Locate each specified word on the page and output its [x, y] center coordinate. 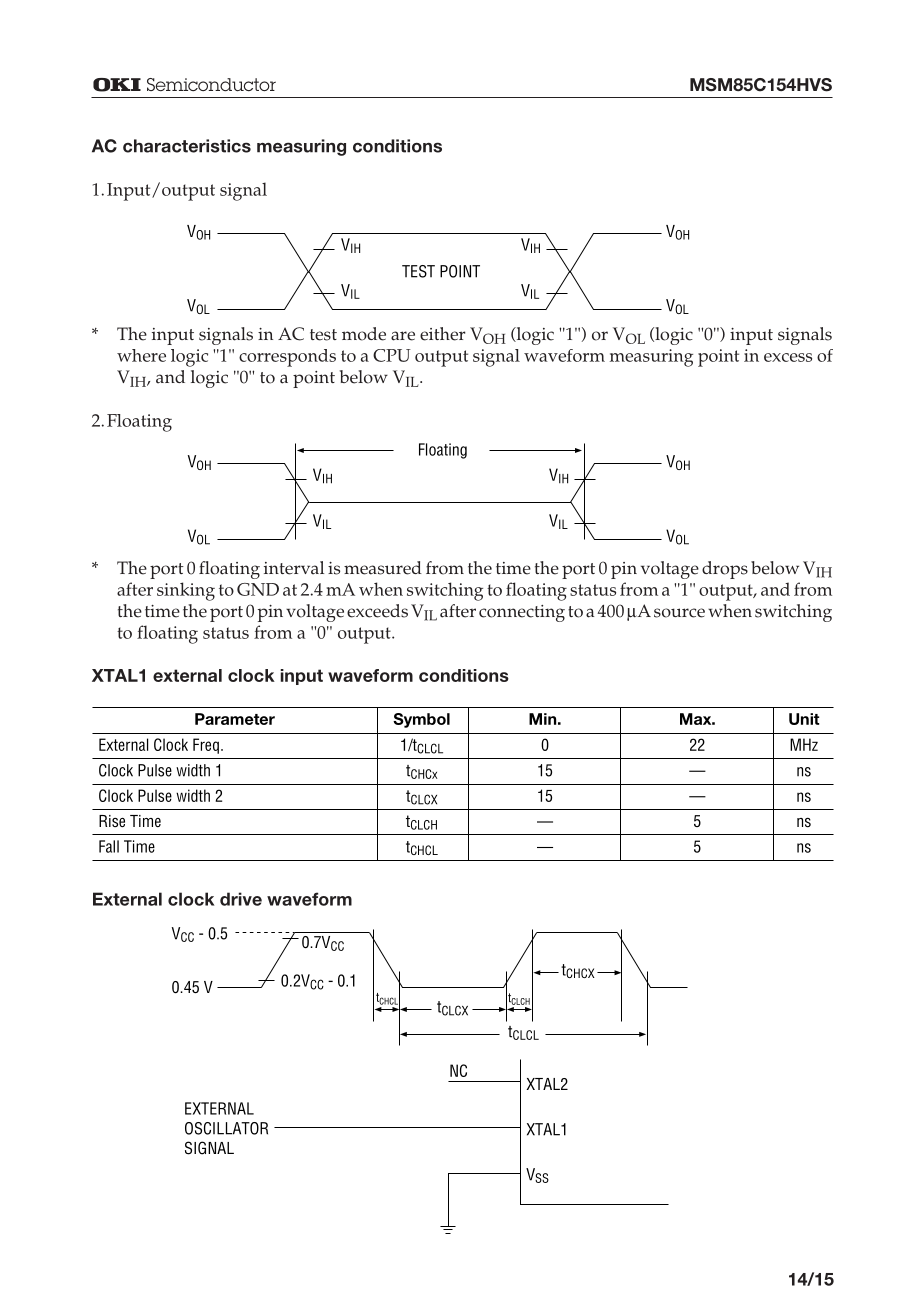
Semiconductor [211, 84]
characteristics [187, 146]
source [679, 613]
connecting [522, 613]
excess [788, 357]
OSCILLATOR [226, 1128]
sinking [186, 591]
